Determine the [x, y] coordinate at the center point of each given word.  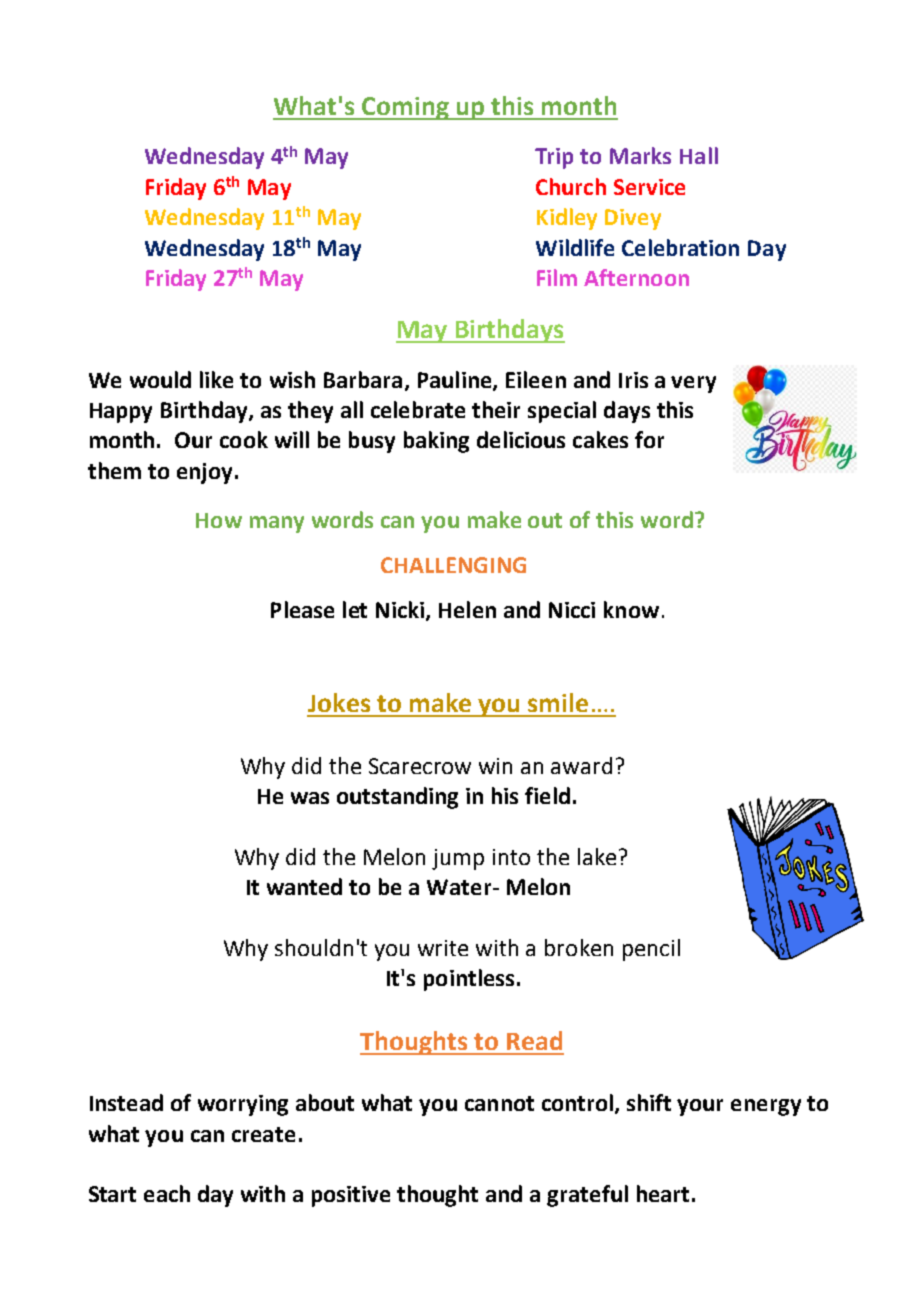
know [631, 609]
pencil [651, 950]
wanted [304, 886]
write [443, 948]
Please [302, 609]
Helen [467, 609]
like [216, 379]
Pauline [456, 380]
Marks [640, 155]
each [167, 1193]
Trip [554, 158]
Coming [405, 108]
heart [663, 1193]
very [693, 384]
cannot [499, 1103]
